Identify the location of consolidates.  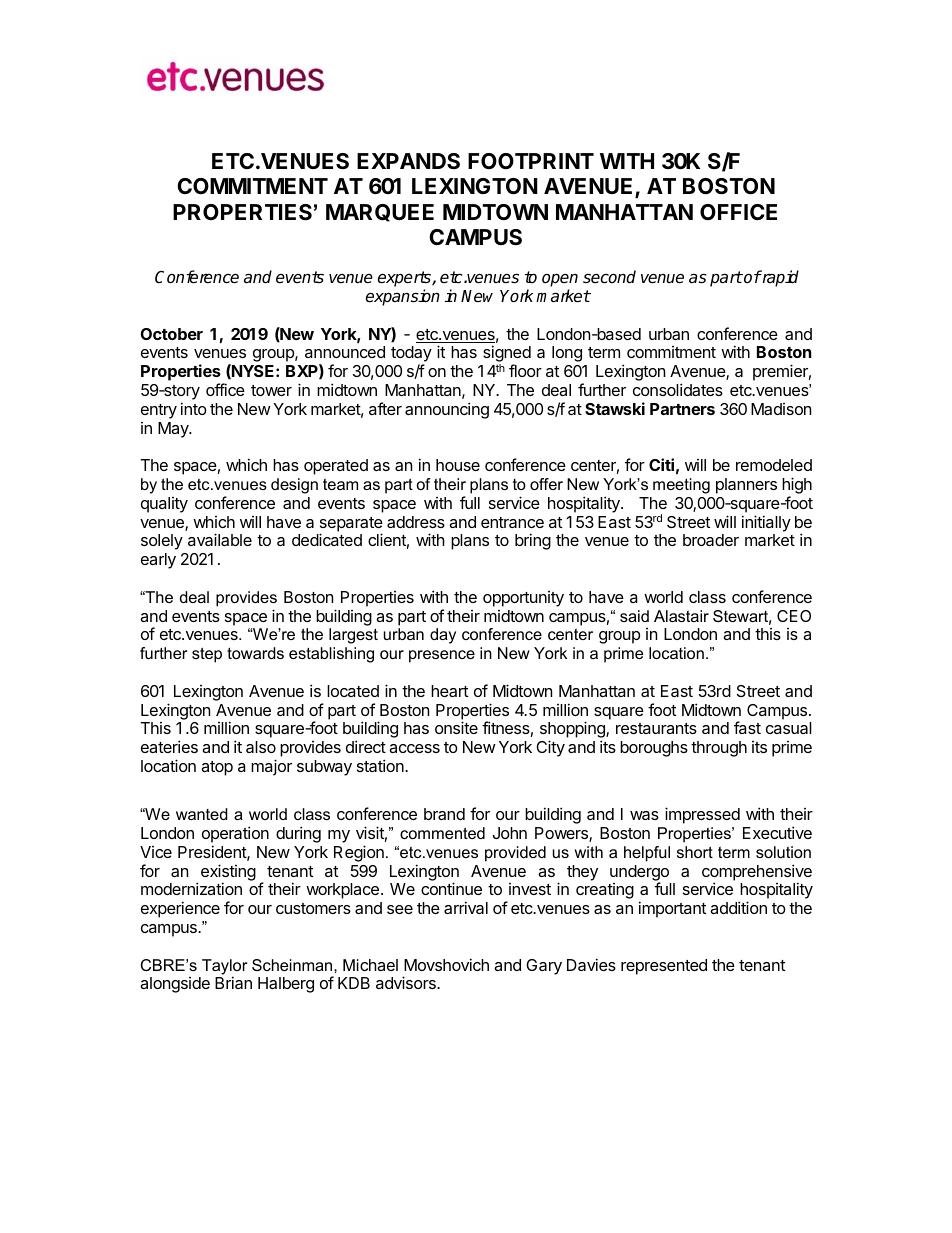
(678, 389).
